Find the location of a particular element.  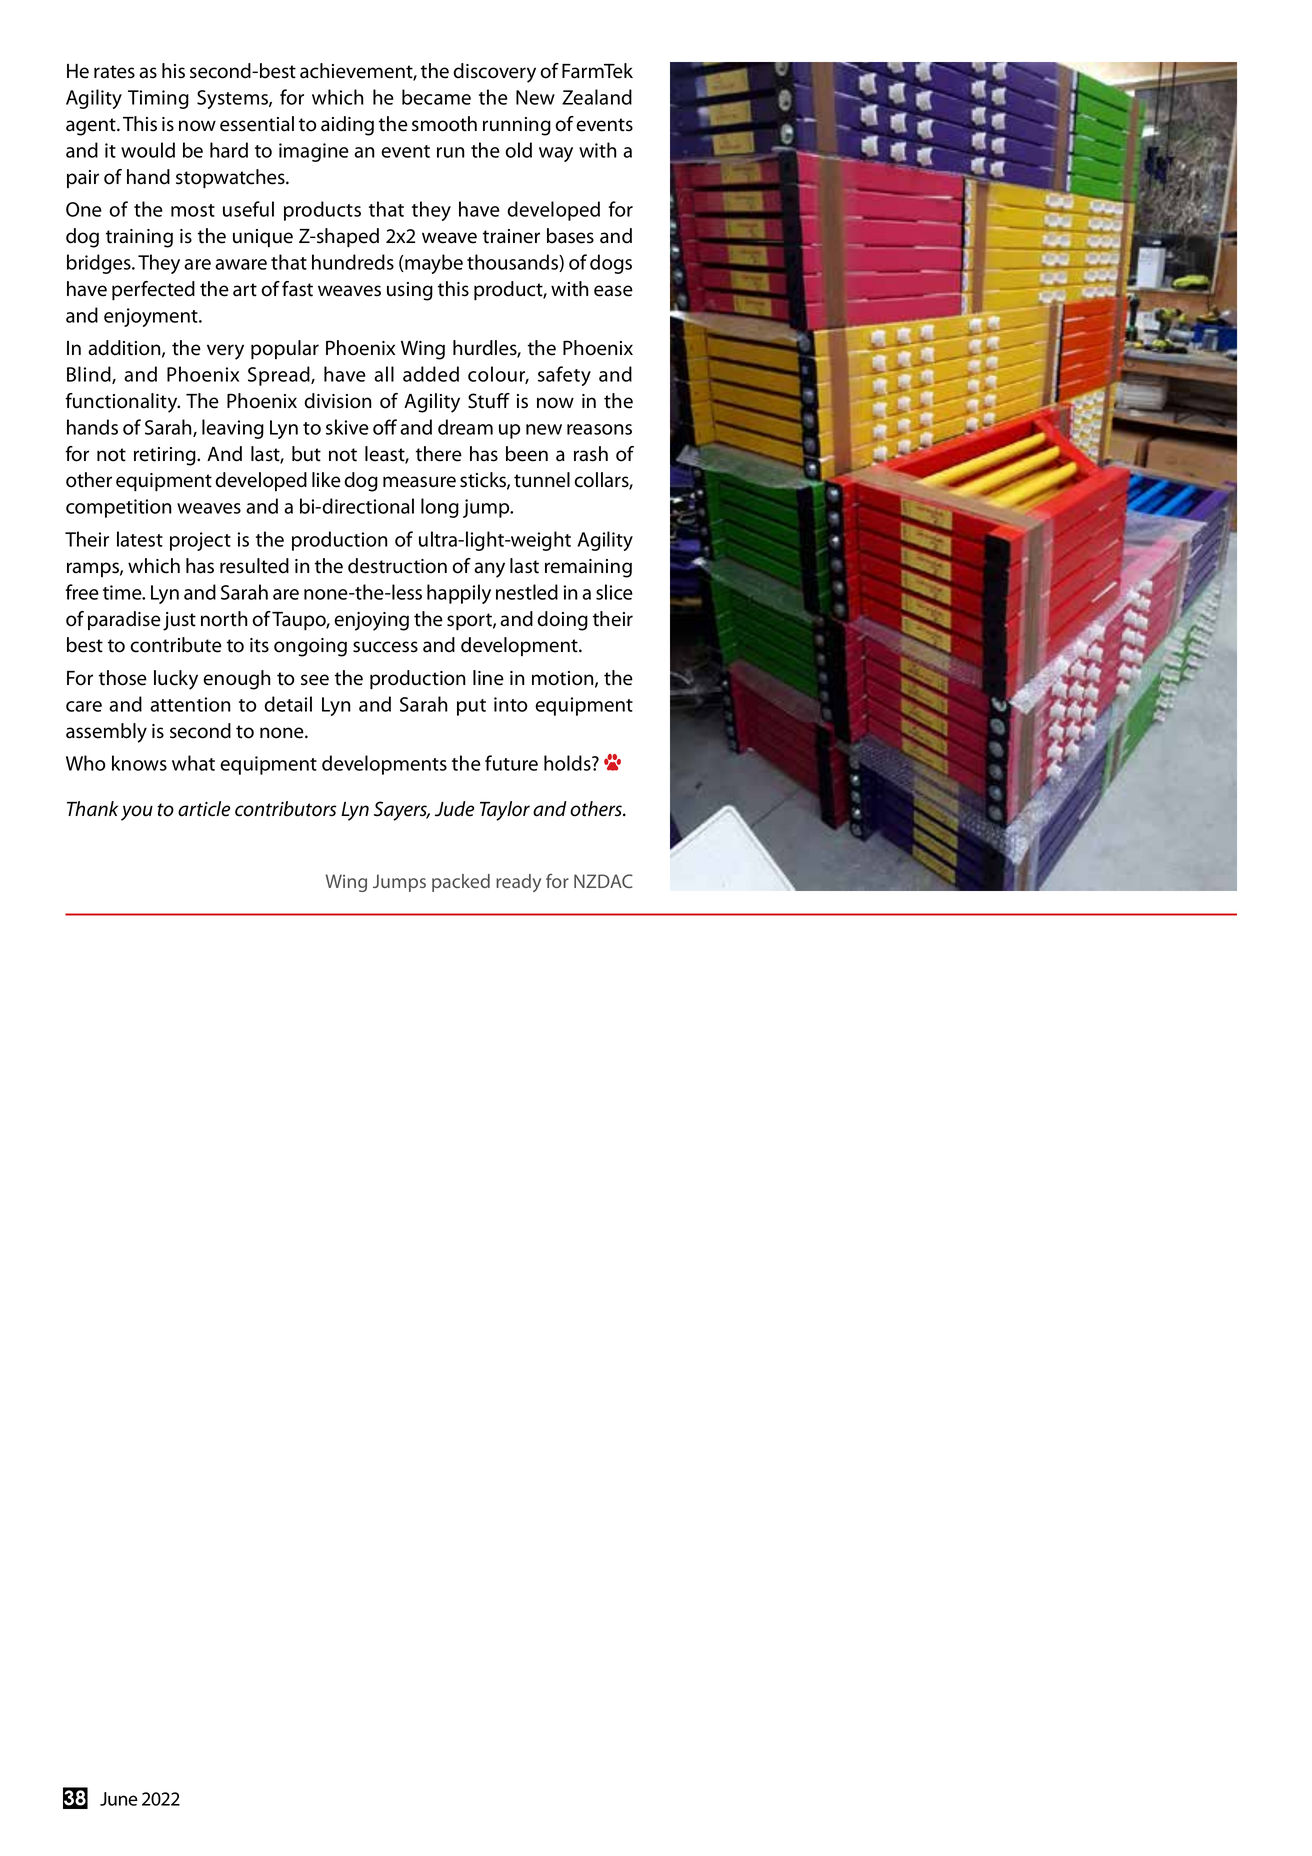

packed is located at coordinates (461, 883).
